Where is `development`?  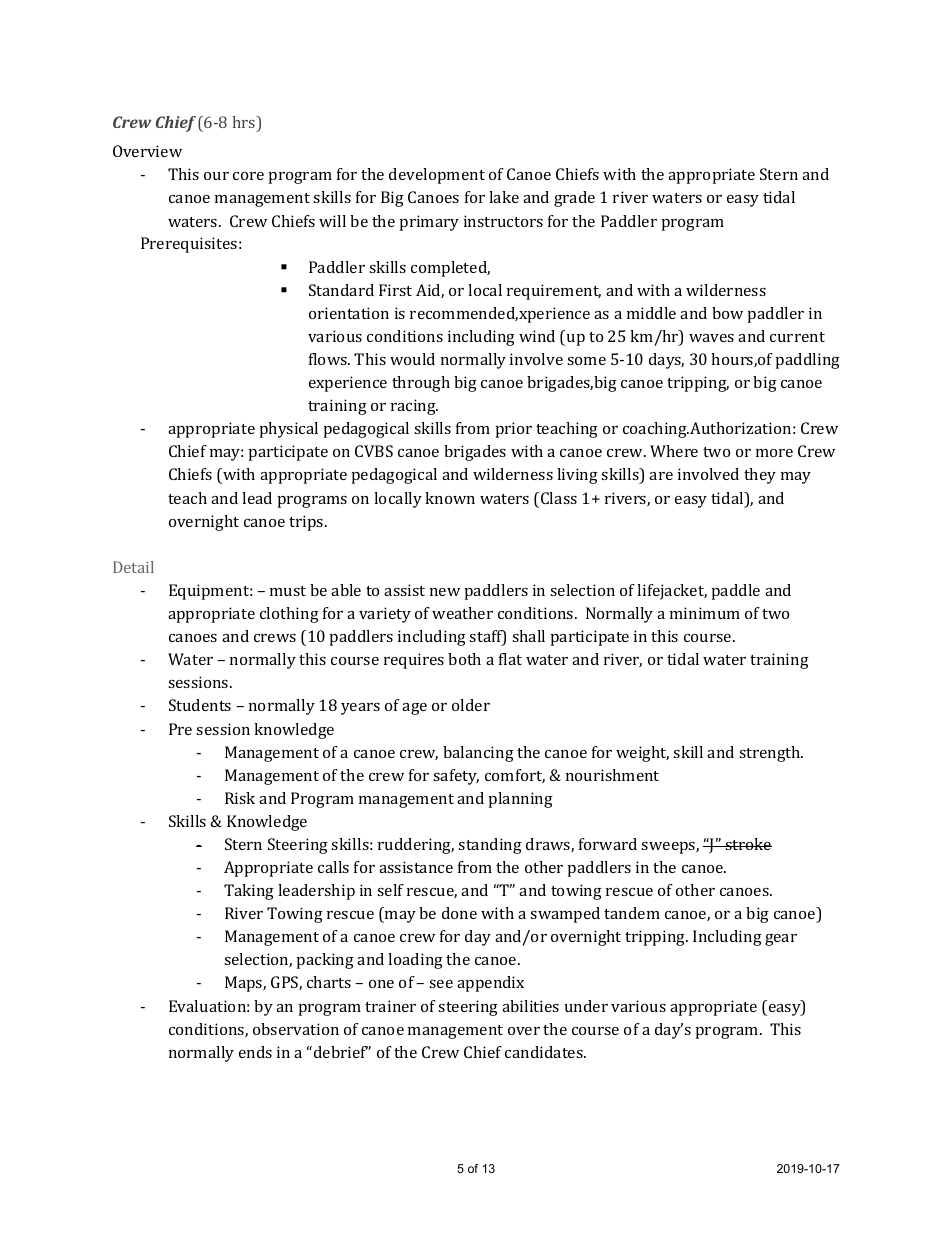 development is located at coordinates (437, 176).
